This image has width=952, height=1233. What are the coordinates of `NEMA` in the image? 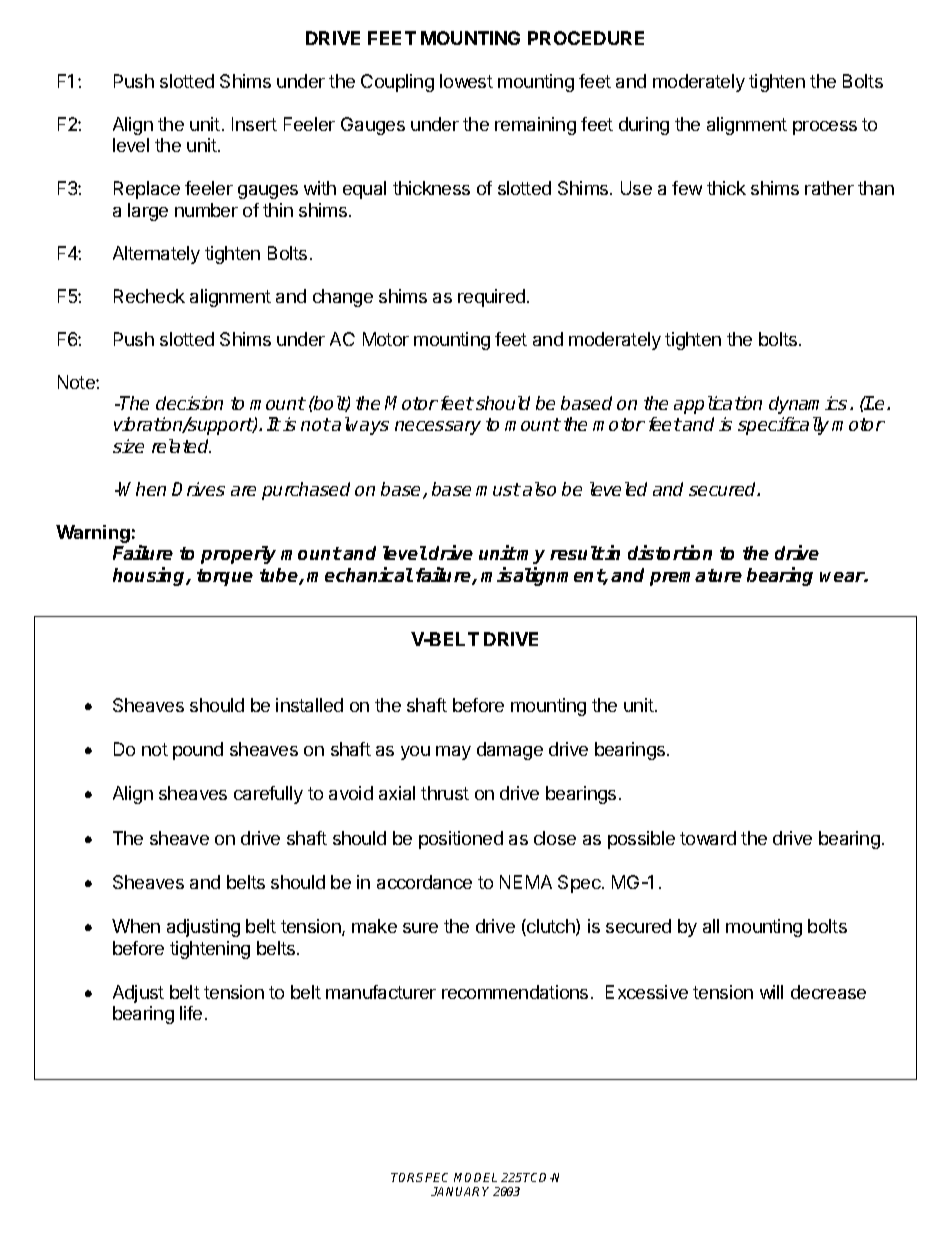 It's located at (526, 882).
